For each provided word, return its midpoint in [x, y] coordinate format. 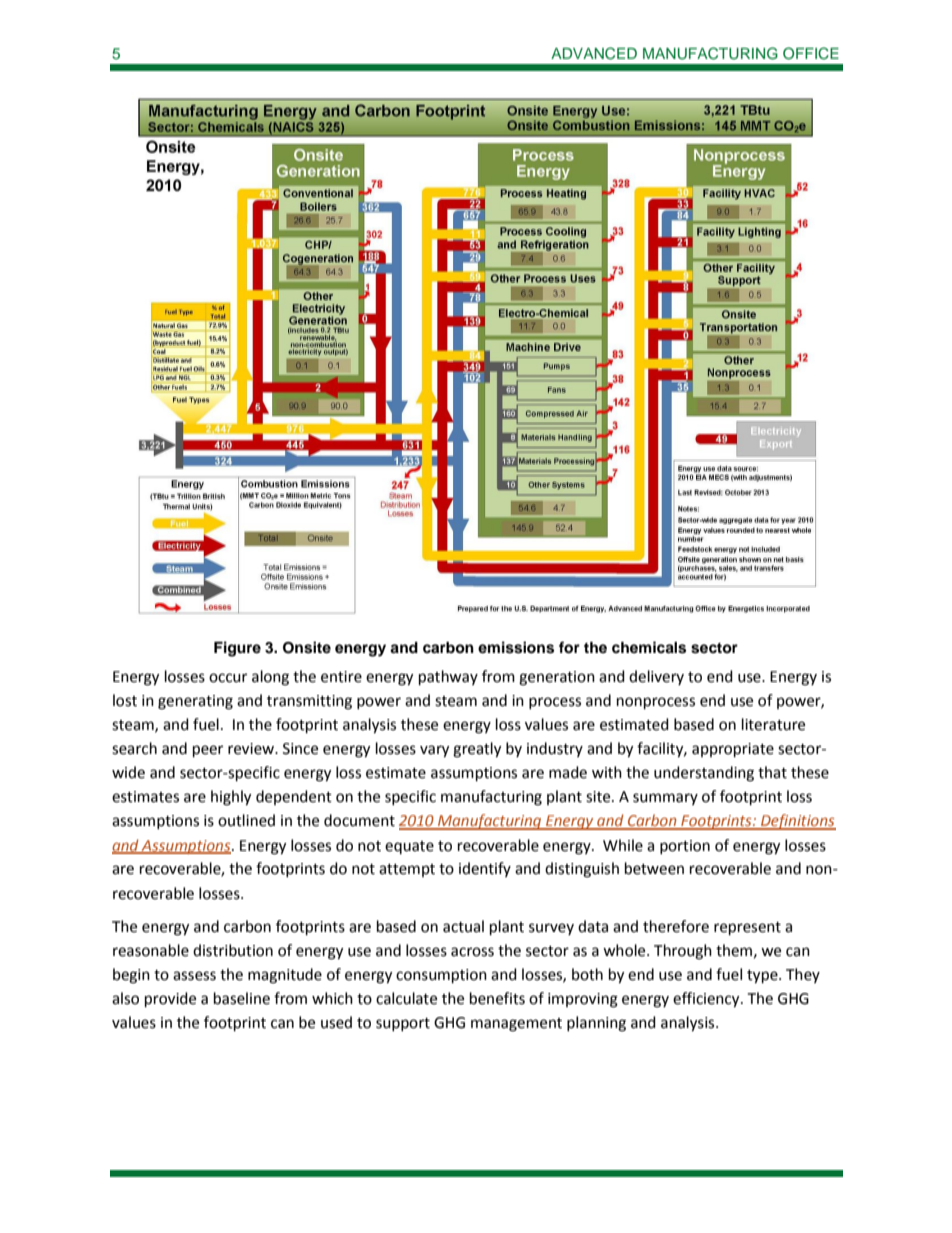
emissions [516, 647]
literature [773, 724]
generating [195, 702]
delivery [656, 677]
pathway [448, 678]
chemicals [649, 647]
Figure [237, 649]
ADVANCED [594, 53]
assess [194, 976]
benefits [497, 998]
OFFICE [811, 53]
